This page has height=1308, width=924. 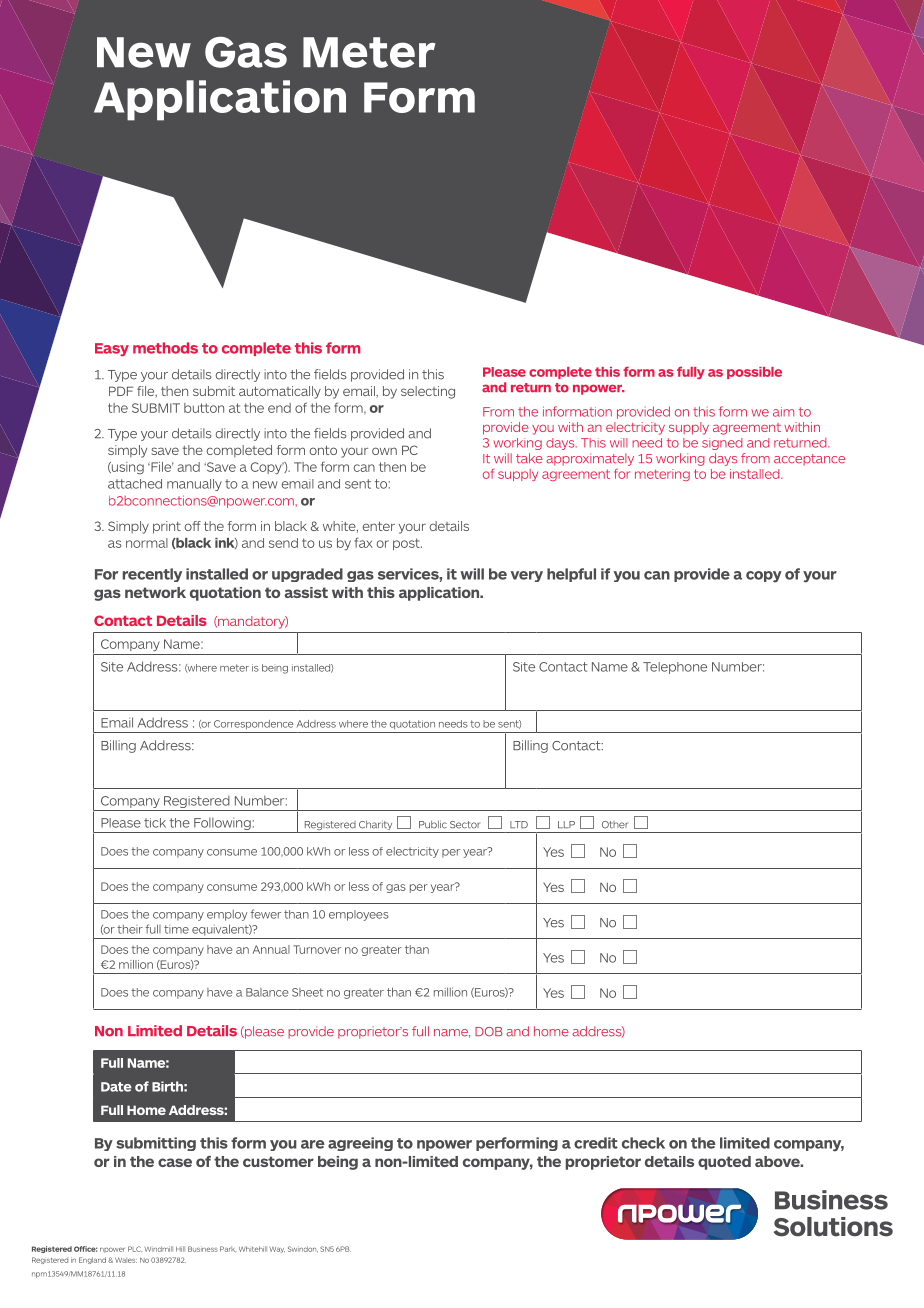 I want to click on very, so click(x=527, y=576).
